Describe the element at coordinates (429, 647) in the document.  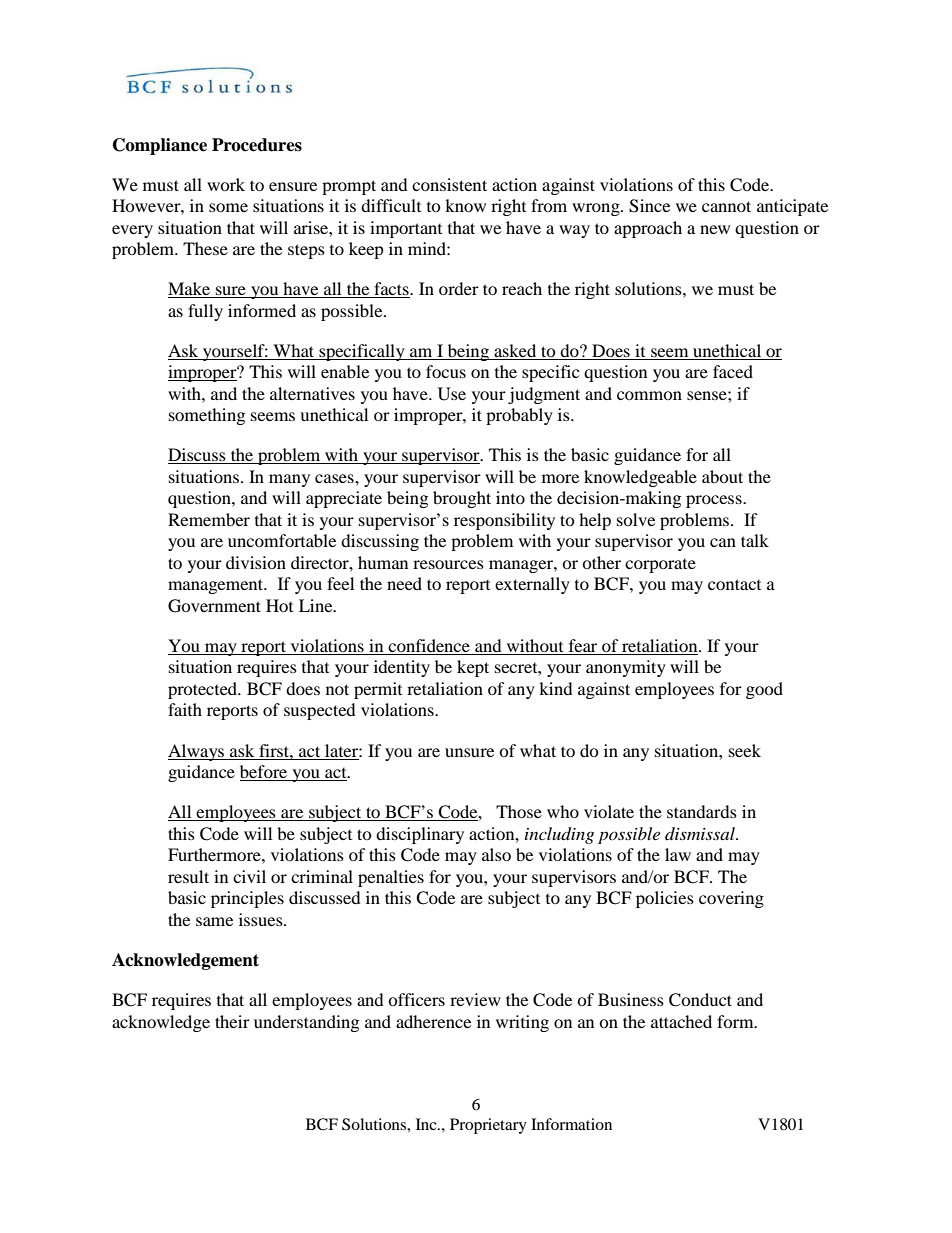
I see `confidence` at that location.
